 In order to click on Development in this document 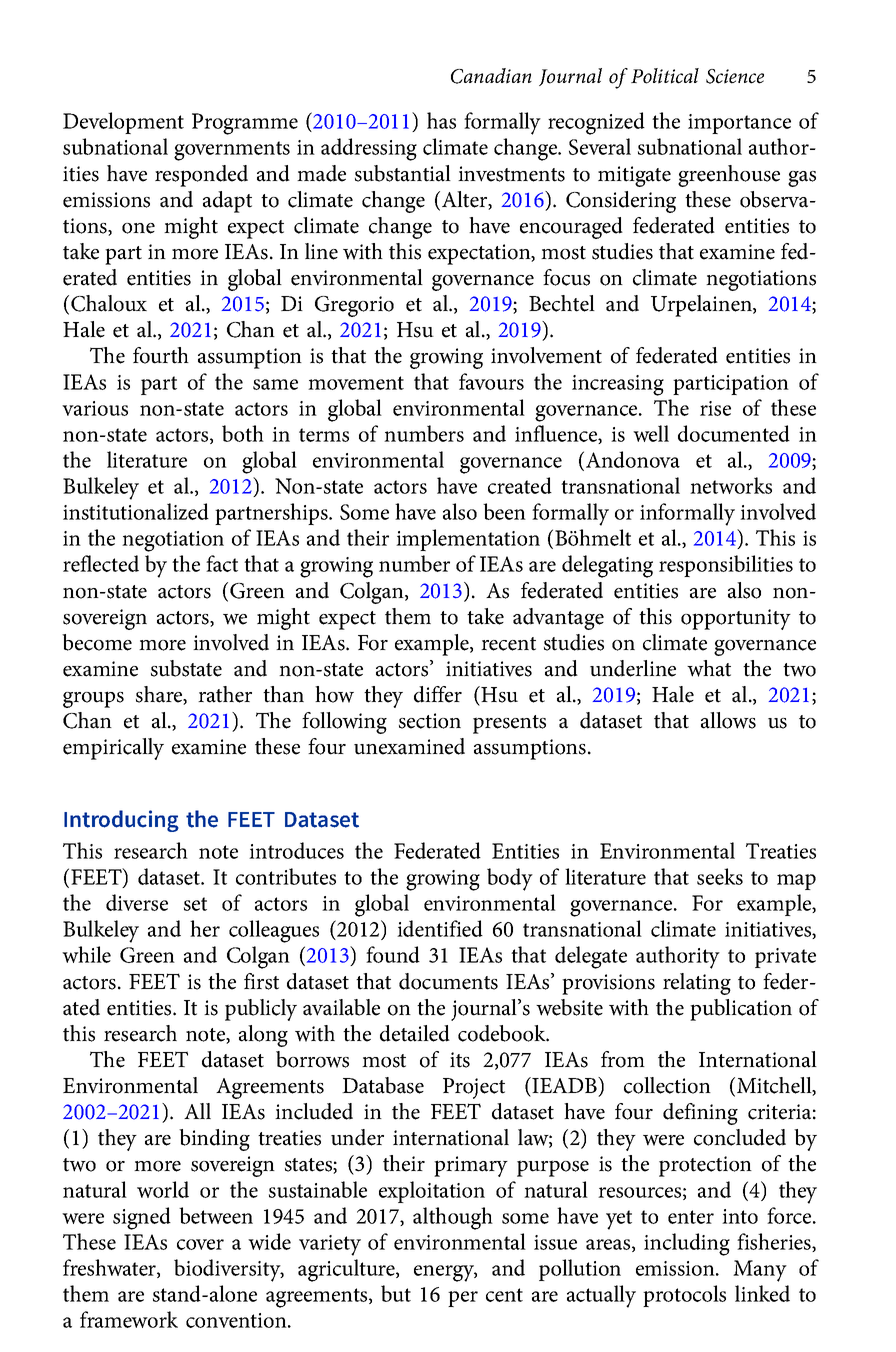, I will do `click(123, 123)`.
